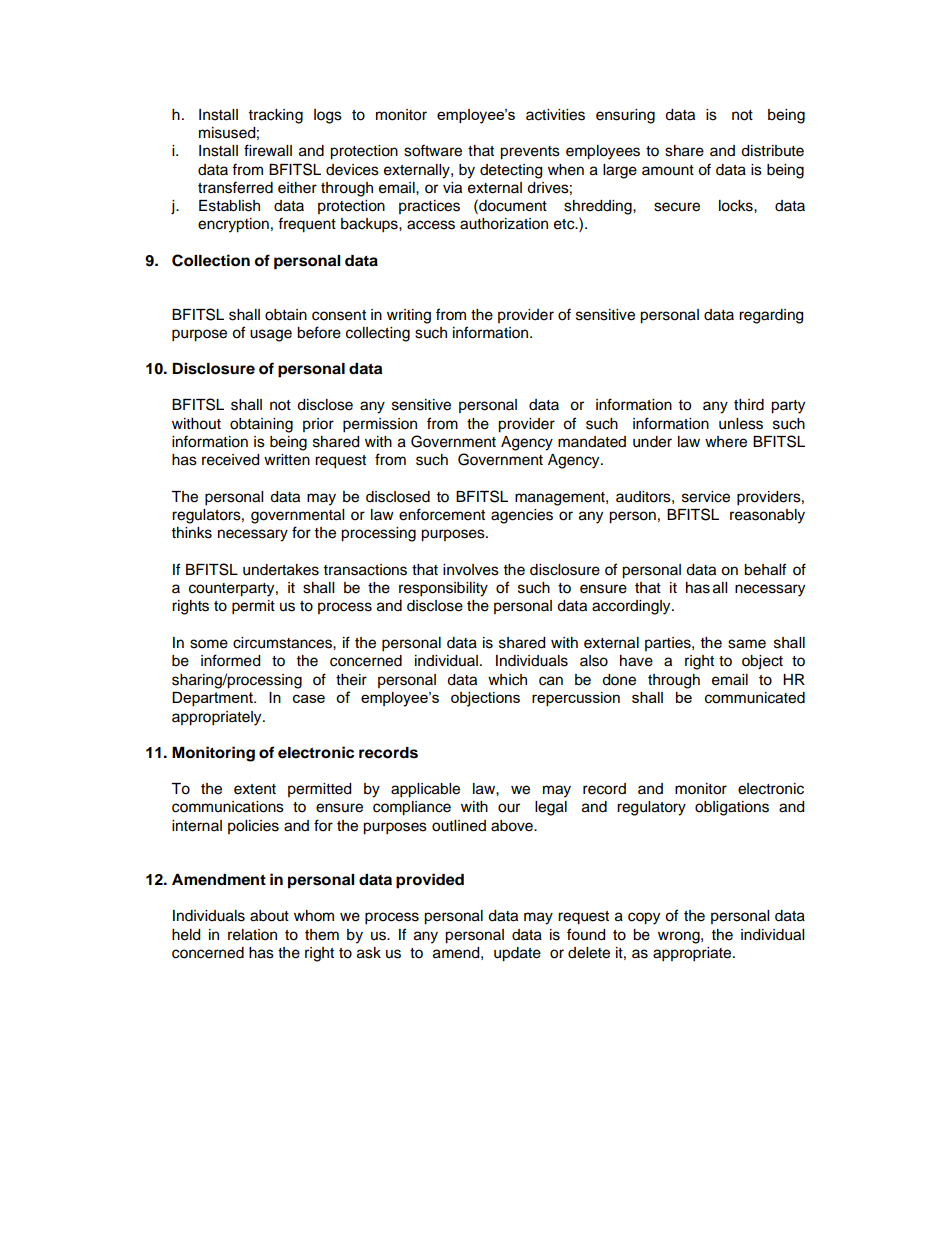 Image resolution: width=952 pixels, height=1233 pixels. What do you see at coordinates (442, 514) in the document?
I see `enforcement` at bounding box center [442, 514].
